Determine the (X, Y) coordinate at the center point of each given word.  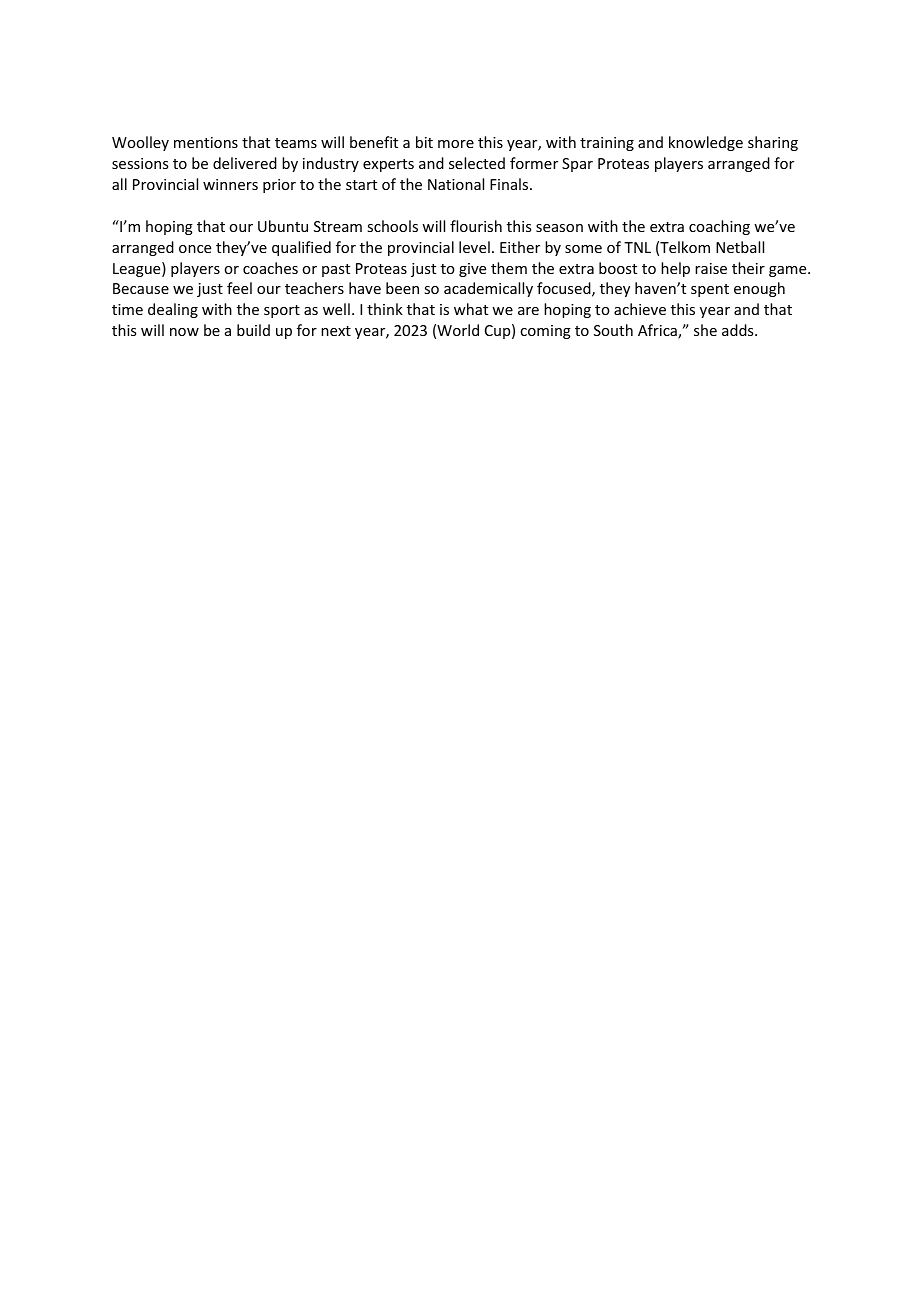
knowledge (706, 143)
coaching (719, 227)
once (195, 249)
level (474, 247)
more (456, 144)
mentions (206, 142)
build (253, 330)
